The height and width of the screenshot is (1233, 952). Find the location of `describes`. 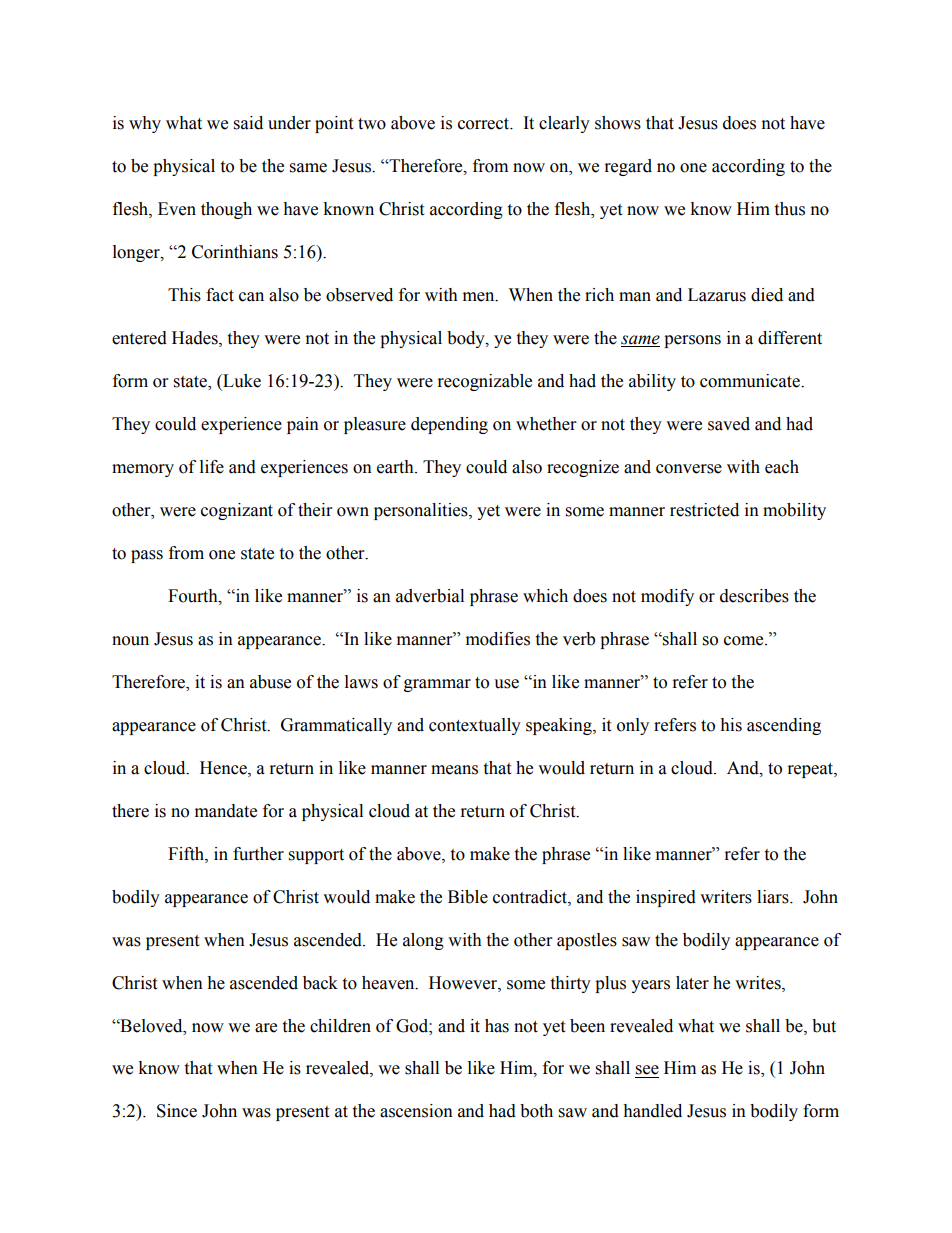

describes is located at coordinates (754, 596).
